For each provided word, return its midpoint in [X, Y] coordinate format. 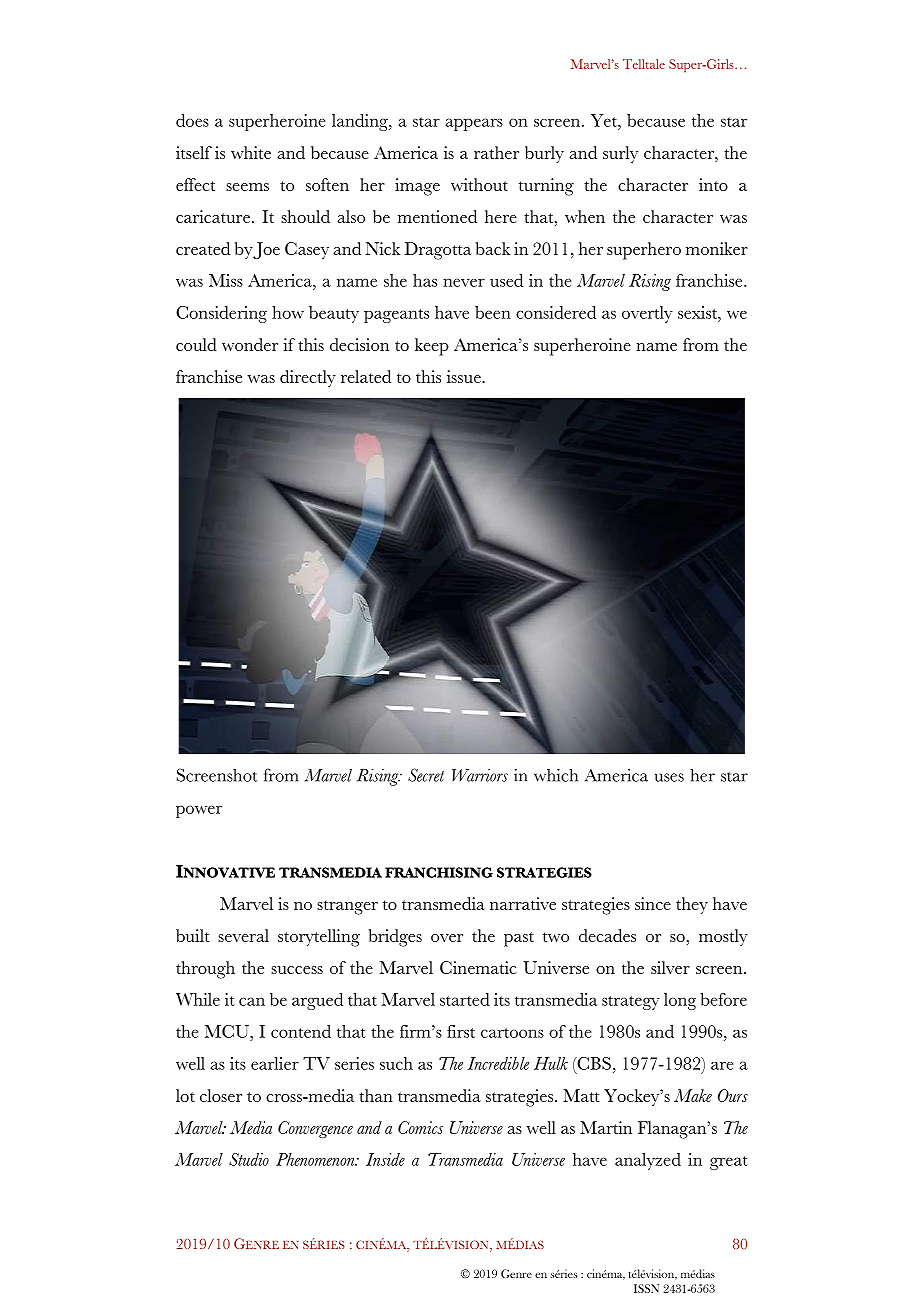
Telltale [644, 64]
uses [669, 777]
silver [670, 967]
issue [465, 376]
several [243, 935]
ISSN [646, 1288]
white [251, 152]
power [199, 811]
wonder [250, 344]
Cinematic [478, 967]
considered [556, 312]
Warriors [480, 775]
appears [474, 124]
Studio [249, 1159]
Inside [385, 1159]
